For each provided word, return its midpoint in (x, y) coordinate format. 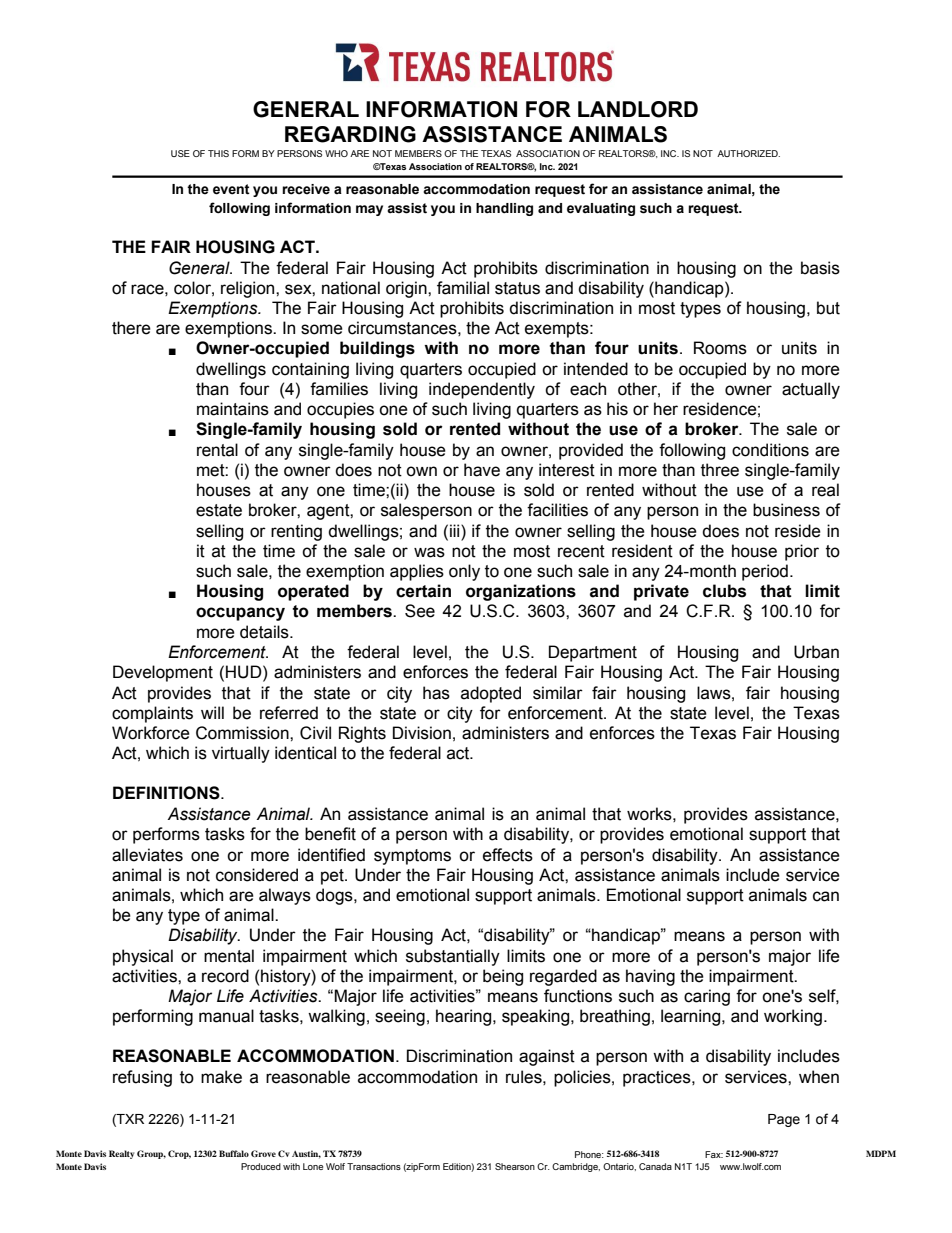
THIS (218, 153)
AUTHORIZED (748, 153)
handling (504, 209)
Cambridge (576, 1167)
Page (784, 1120)
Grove (263, 1153)
